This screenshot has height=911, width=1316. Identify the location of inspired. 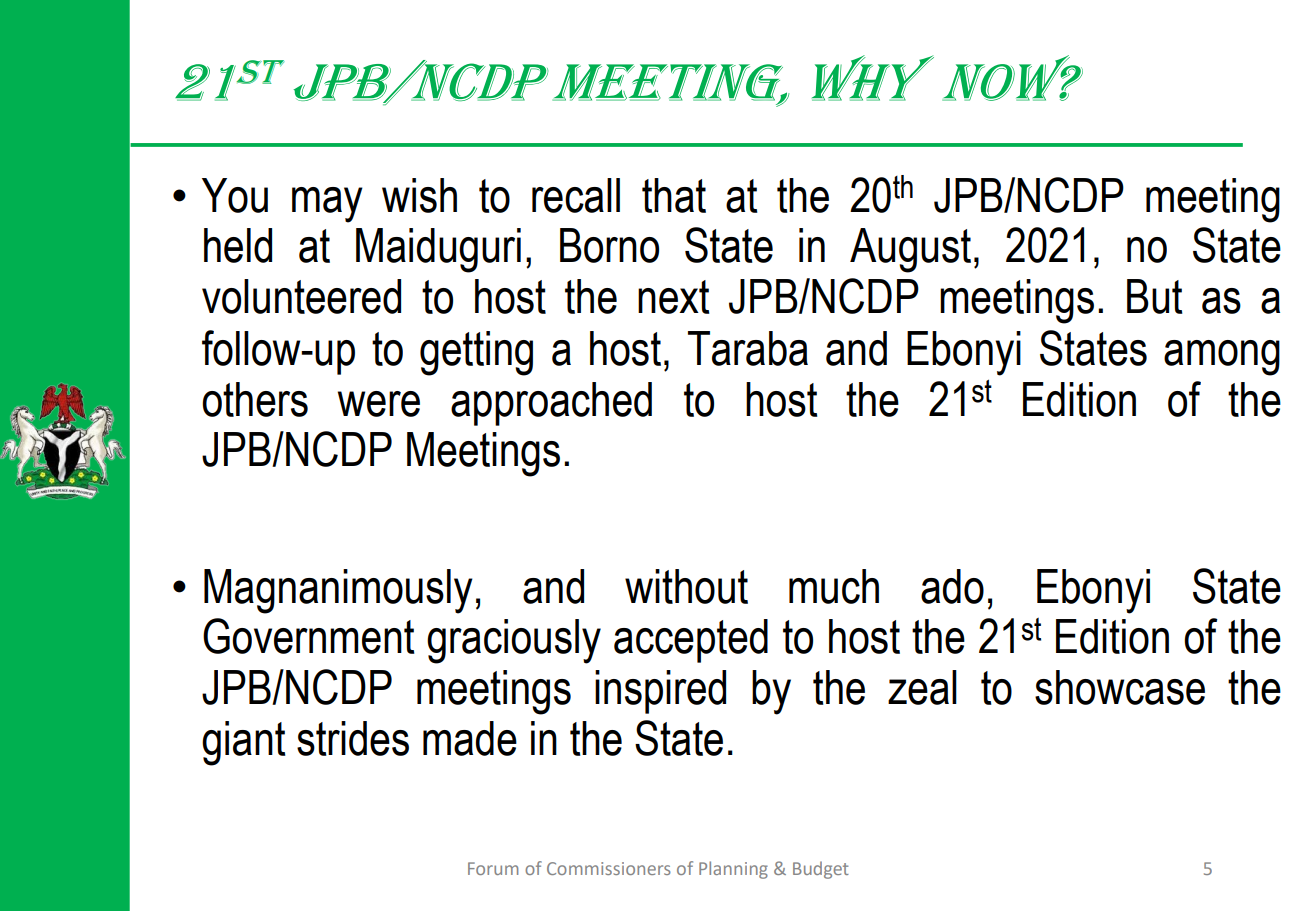
(660, 692).
